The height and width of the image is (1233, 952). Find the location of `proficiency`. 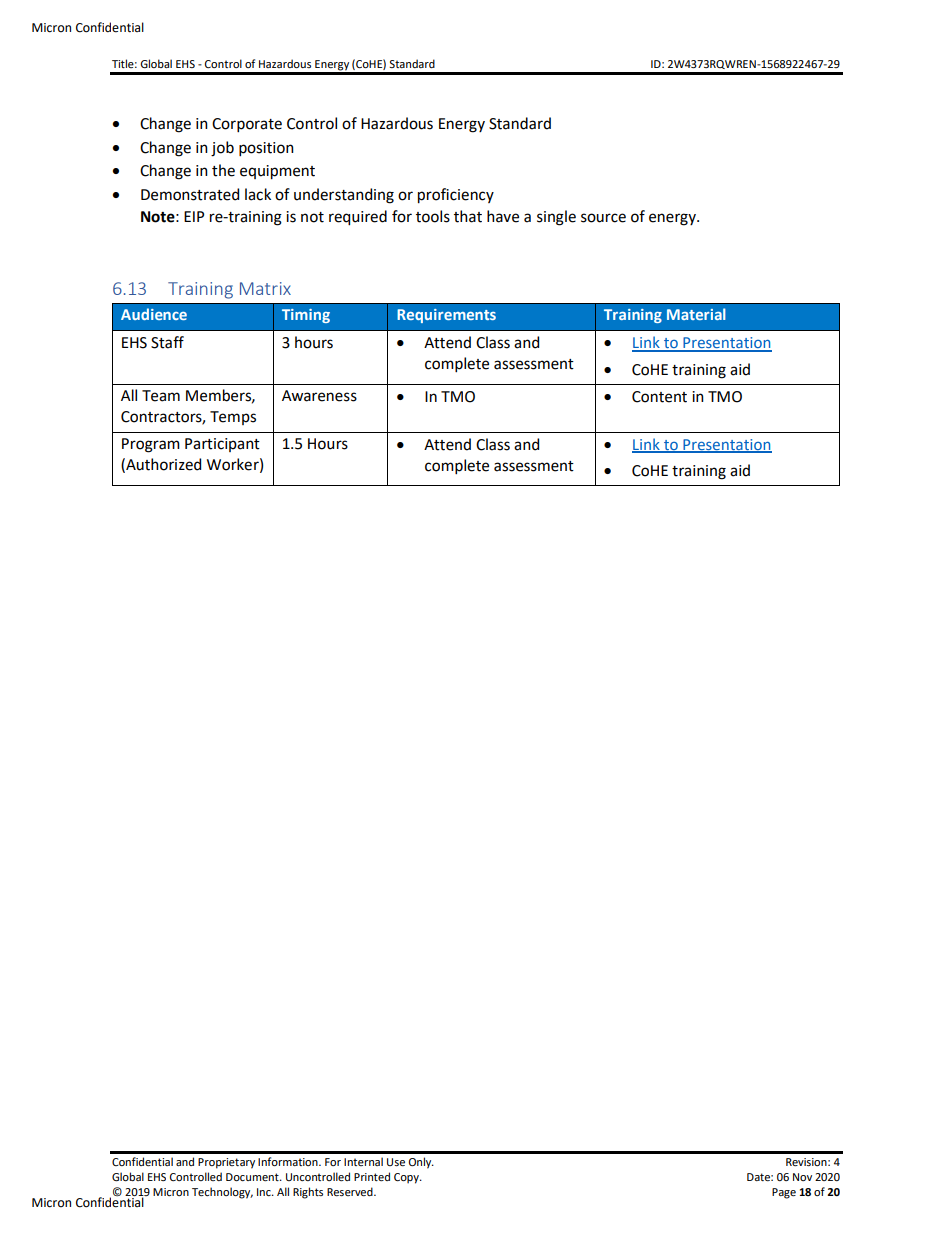

proficiency is located at coordinates (456, 196).
